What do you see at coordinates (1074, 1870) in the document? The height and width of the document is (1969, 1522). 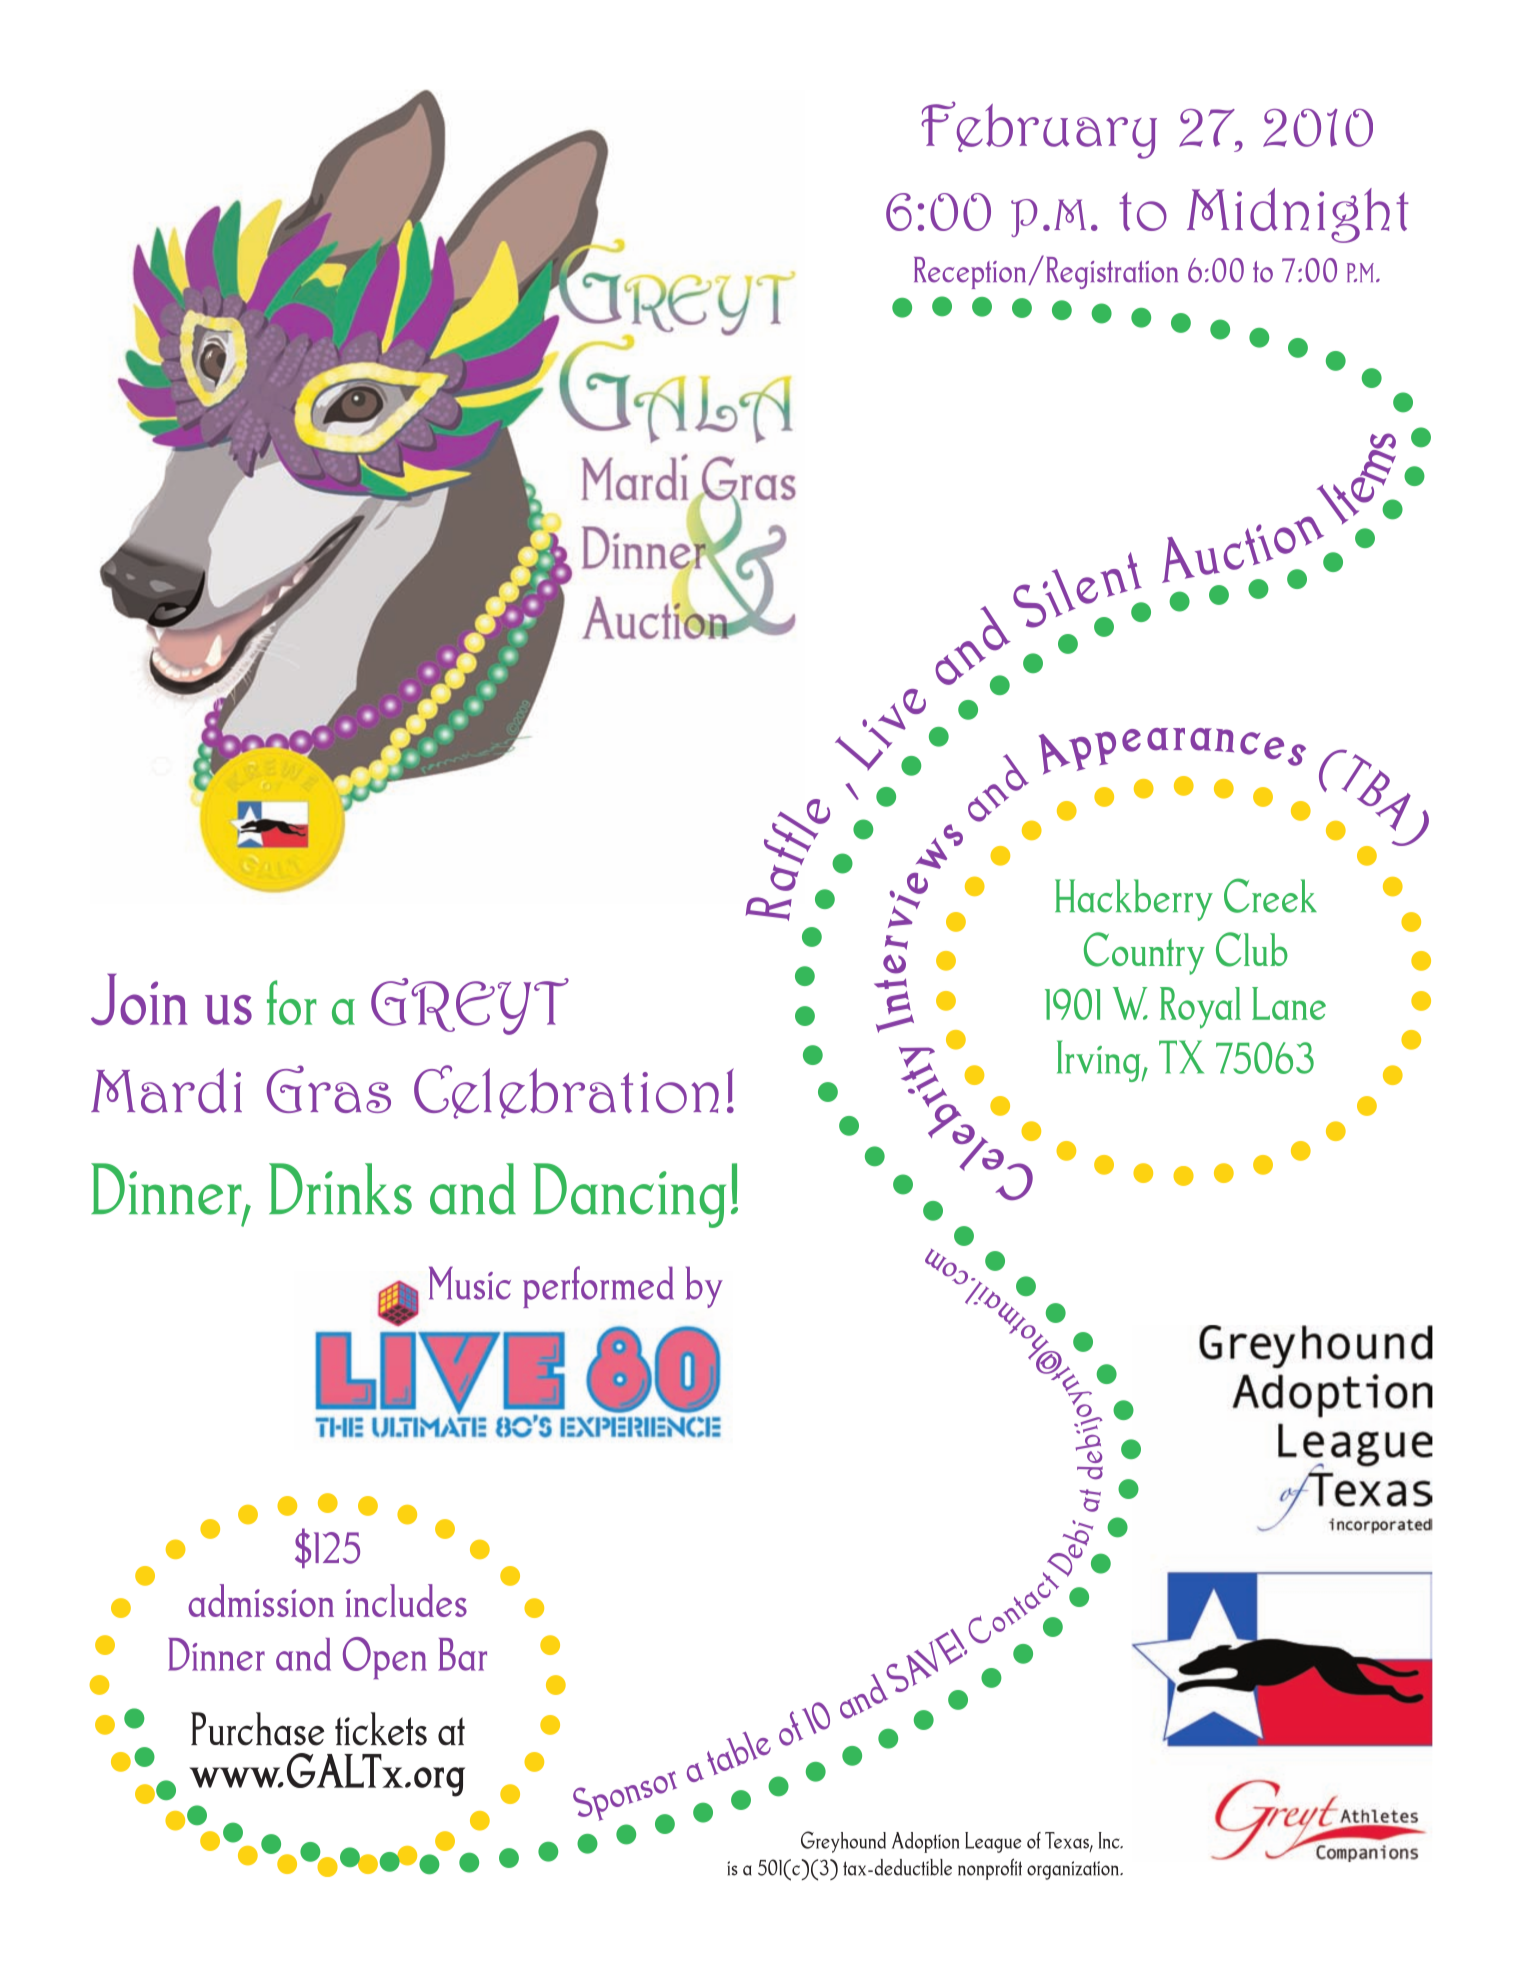 I see `organization` at bounding box center [1074, 1870].
